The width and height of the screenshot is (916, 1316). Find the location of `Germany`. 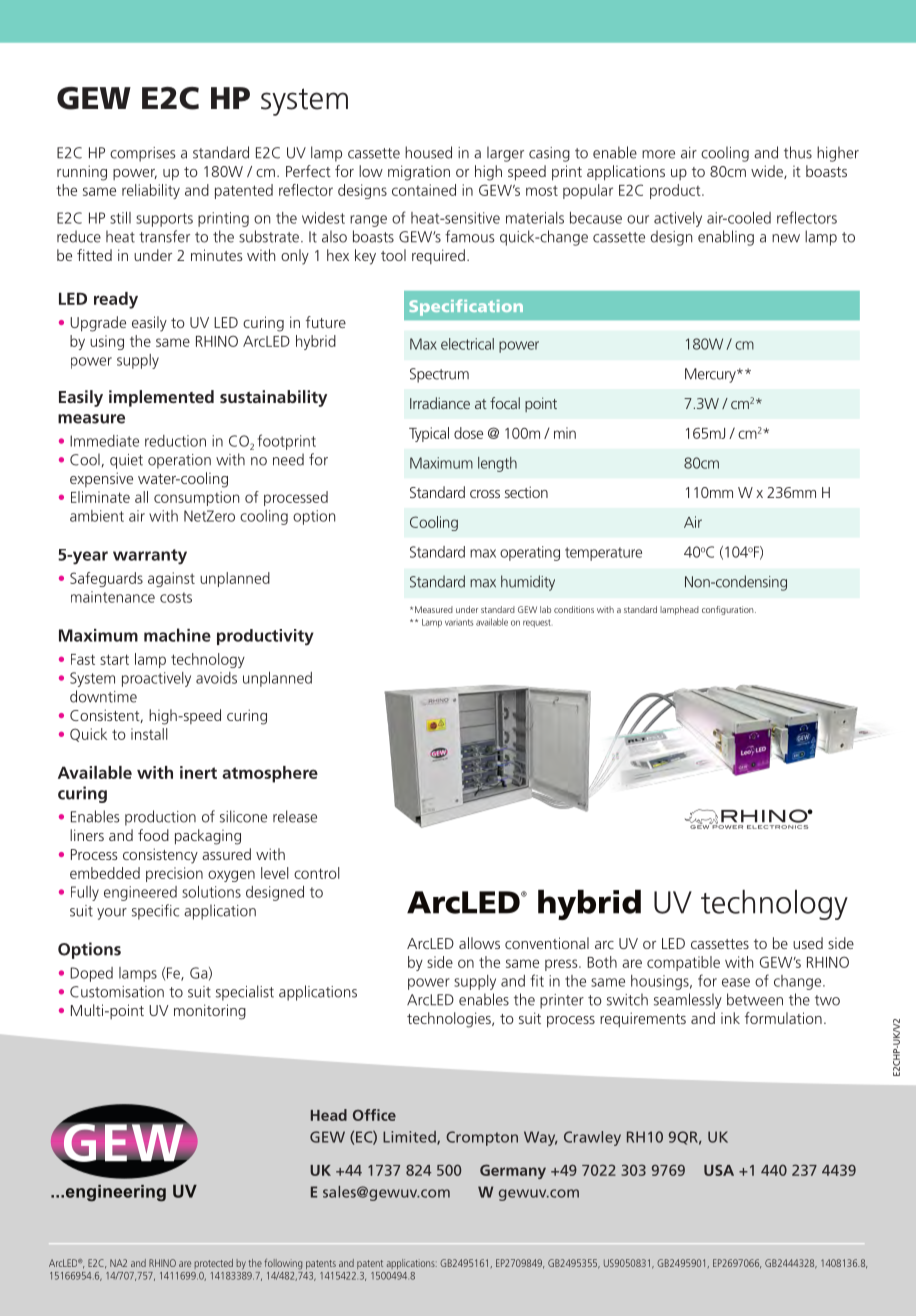

Germany is located at coordinates (513, 1171).
